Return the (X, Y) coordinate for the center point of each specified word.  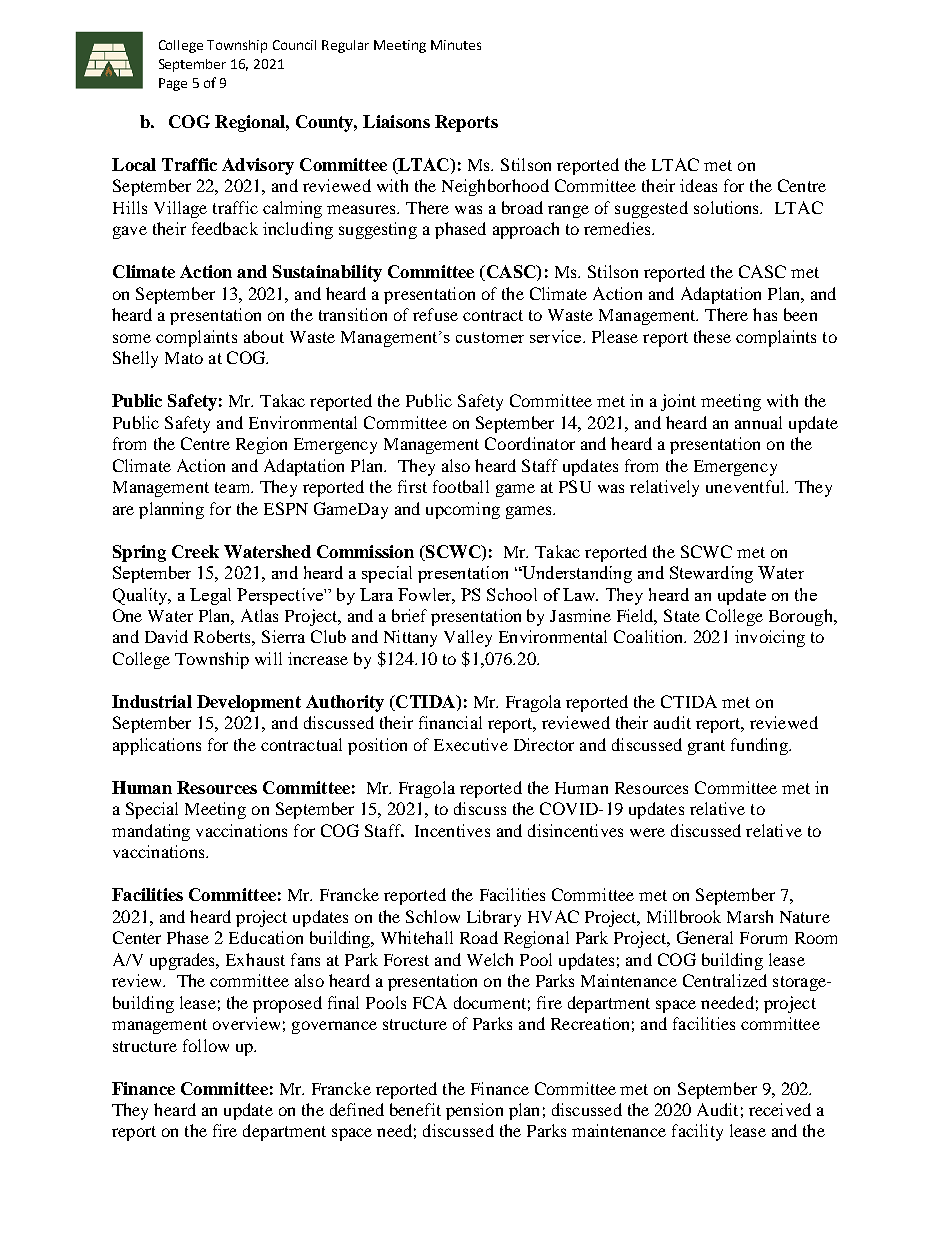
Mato (184, 358)
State (682, 615)
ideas (698, 185)
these (712, 336)
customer (490, 337)
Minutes (456, 45)
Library (494, 918)
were (647, 832)
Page (173, 84)
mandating (151, 832)
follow (206, 1045)
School (512, 594)
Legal (210, 596)
